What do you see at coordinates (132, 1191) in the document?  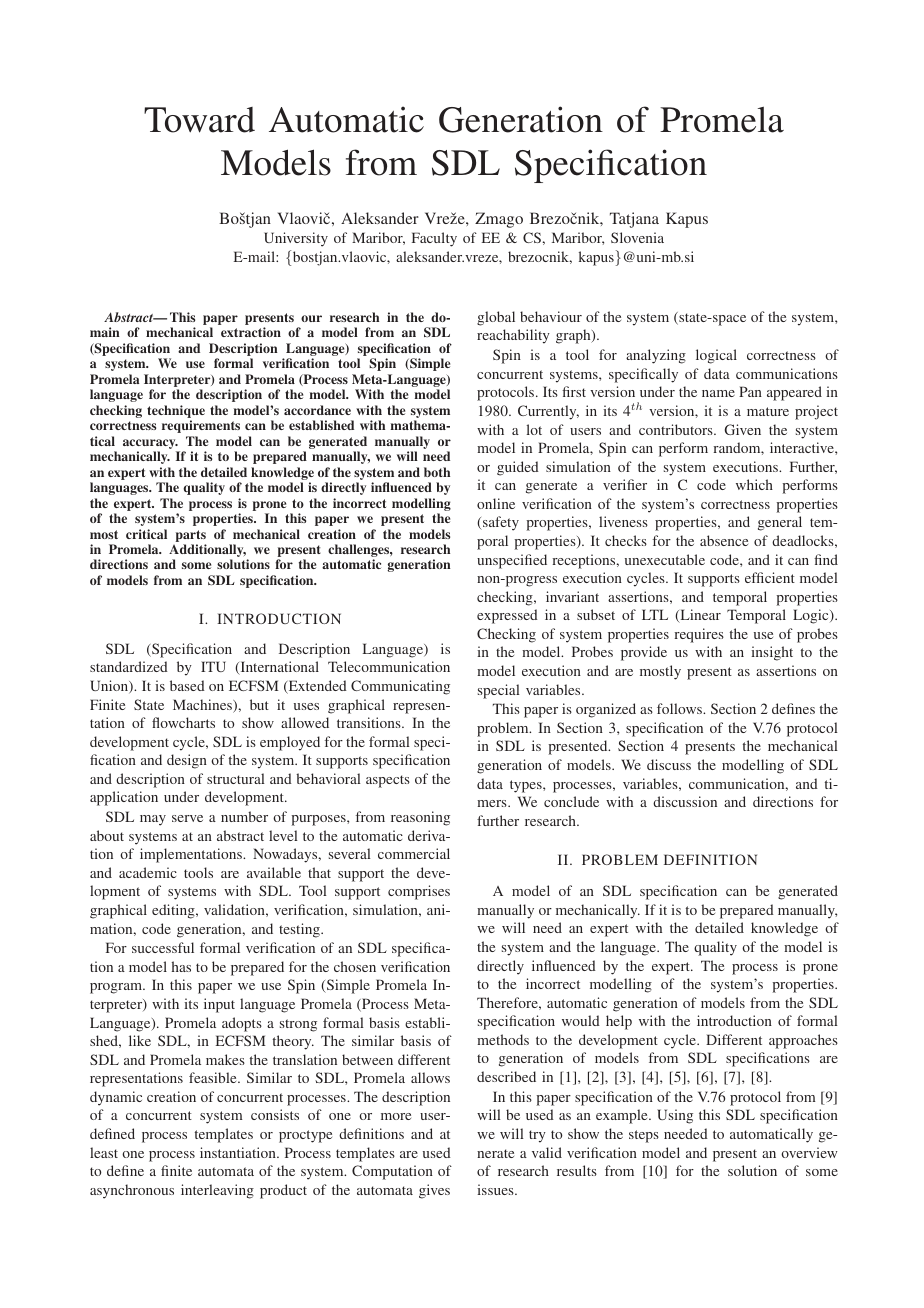 I see `asynchronous` at bounding box center [132, 1191].
